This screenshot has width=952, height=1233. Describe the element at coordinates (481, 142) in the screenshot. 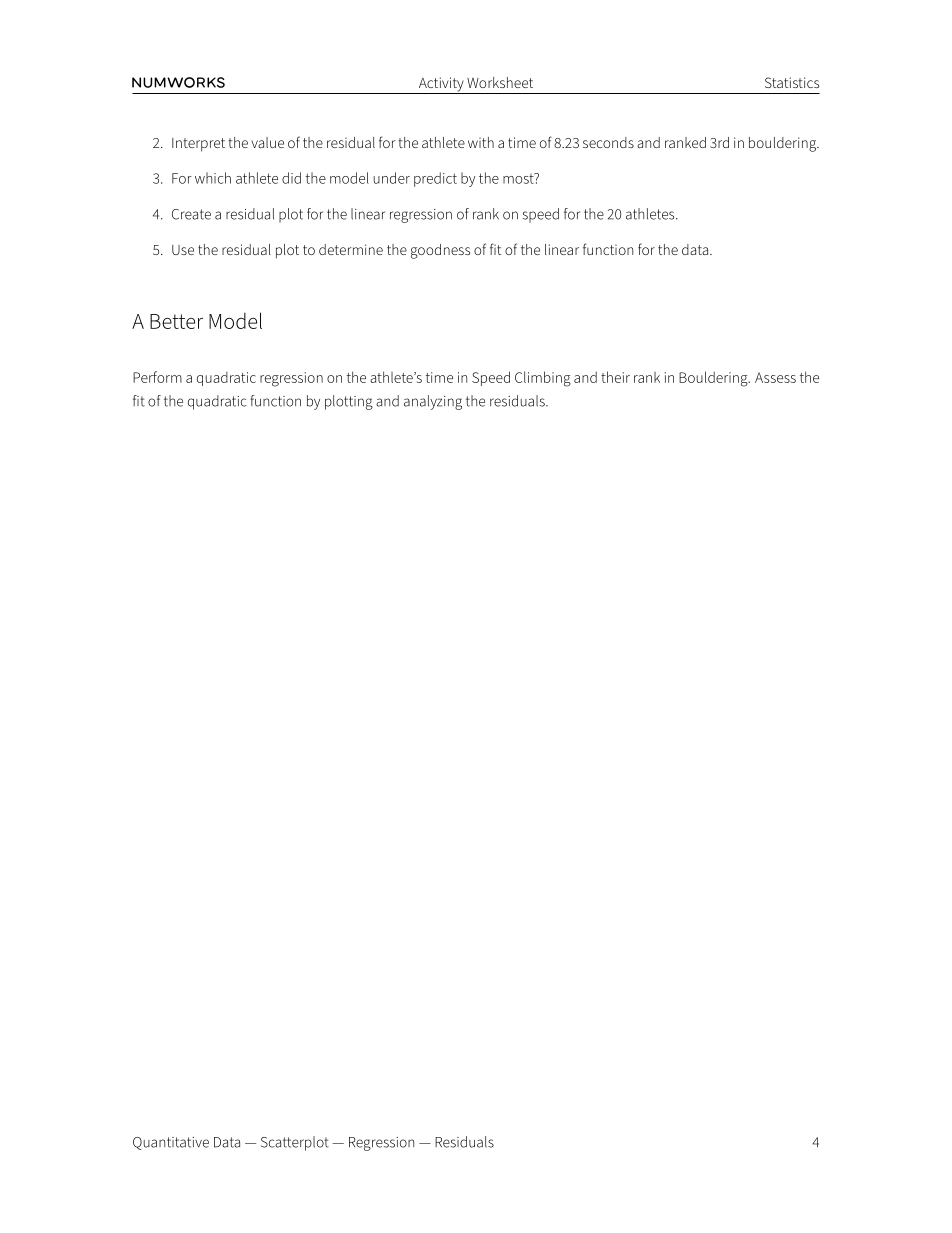

I see `with` at that location.
